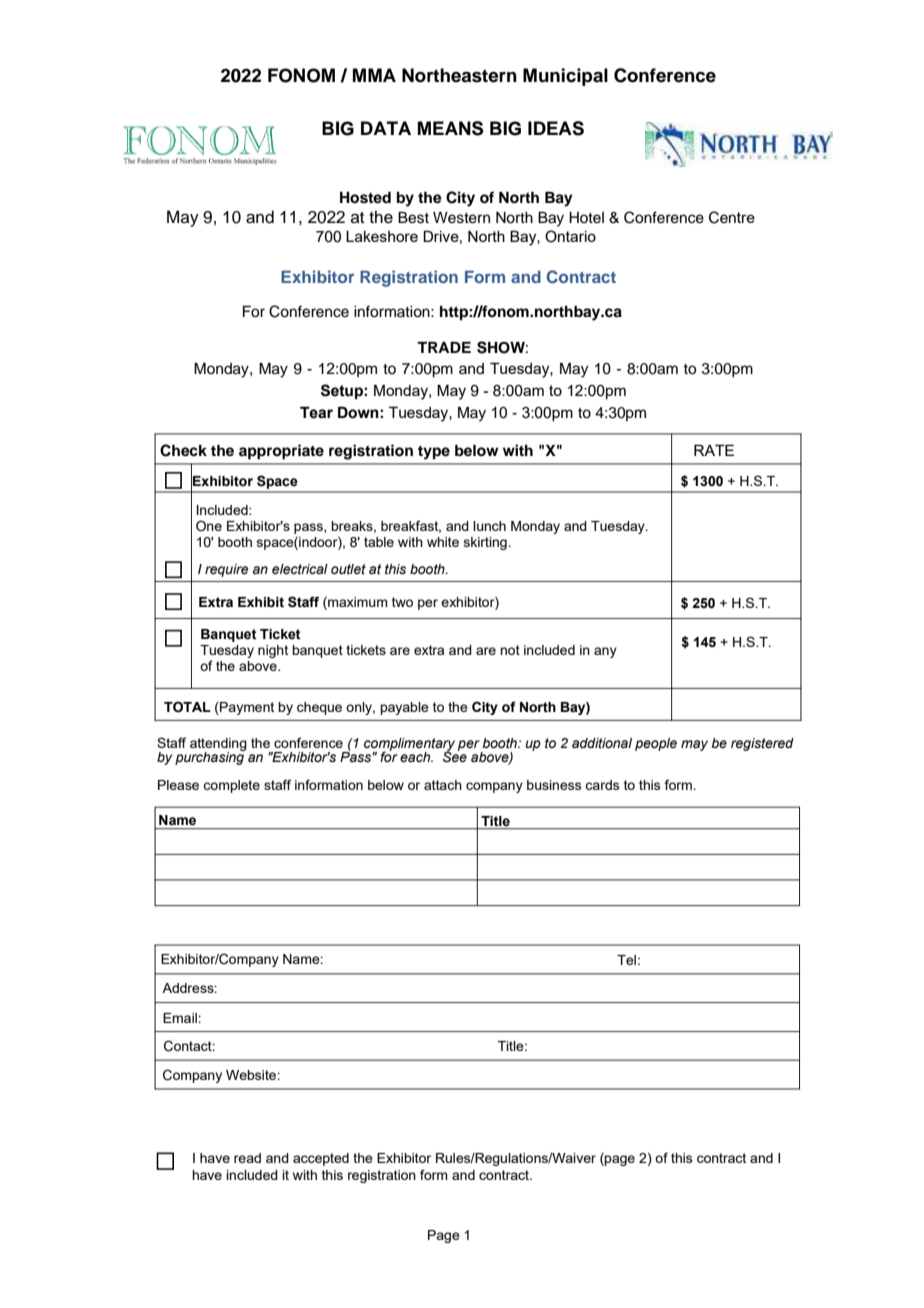  I want to click on RATE, so click(714, 450).
